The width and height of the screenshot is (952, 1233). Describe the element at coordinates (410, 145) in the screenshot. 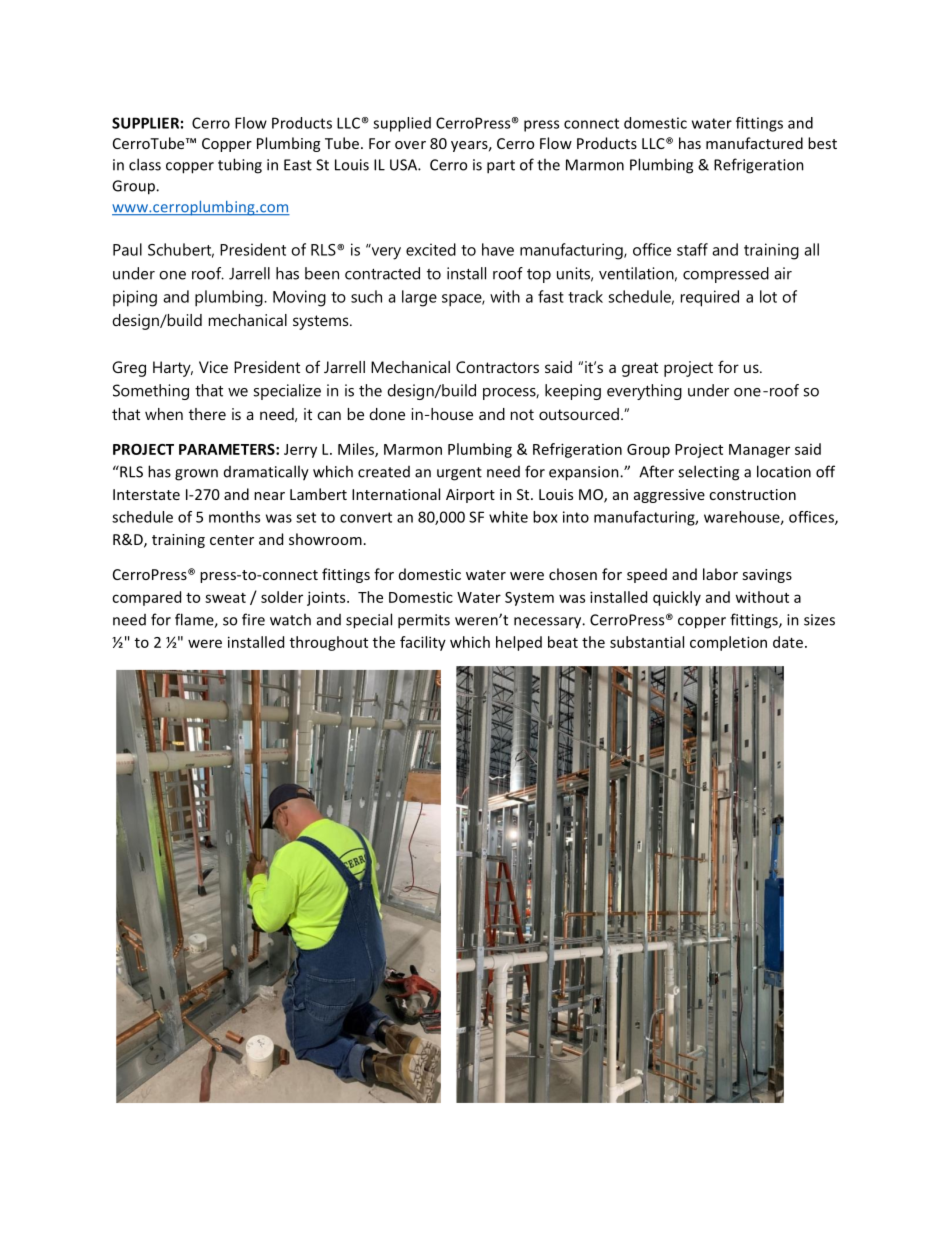

I see `over` at that location.
